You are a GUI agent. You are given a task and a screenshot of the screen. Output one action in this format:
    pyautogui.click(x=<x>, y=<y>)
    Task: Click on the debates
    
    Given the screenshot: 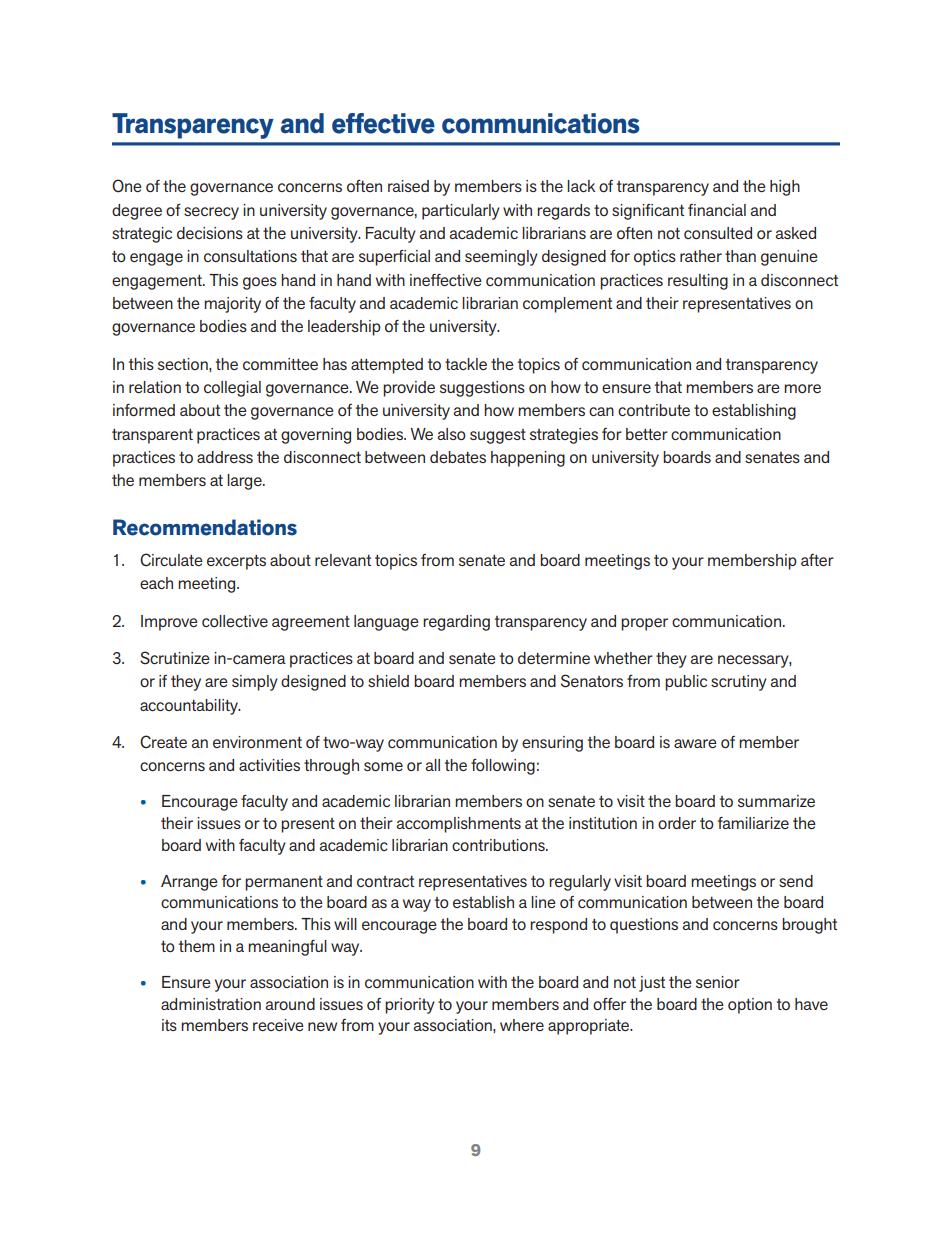 What is the action you would take?
    pyautogui.click(x=458, y=457)
